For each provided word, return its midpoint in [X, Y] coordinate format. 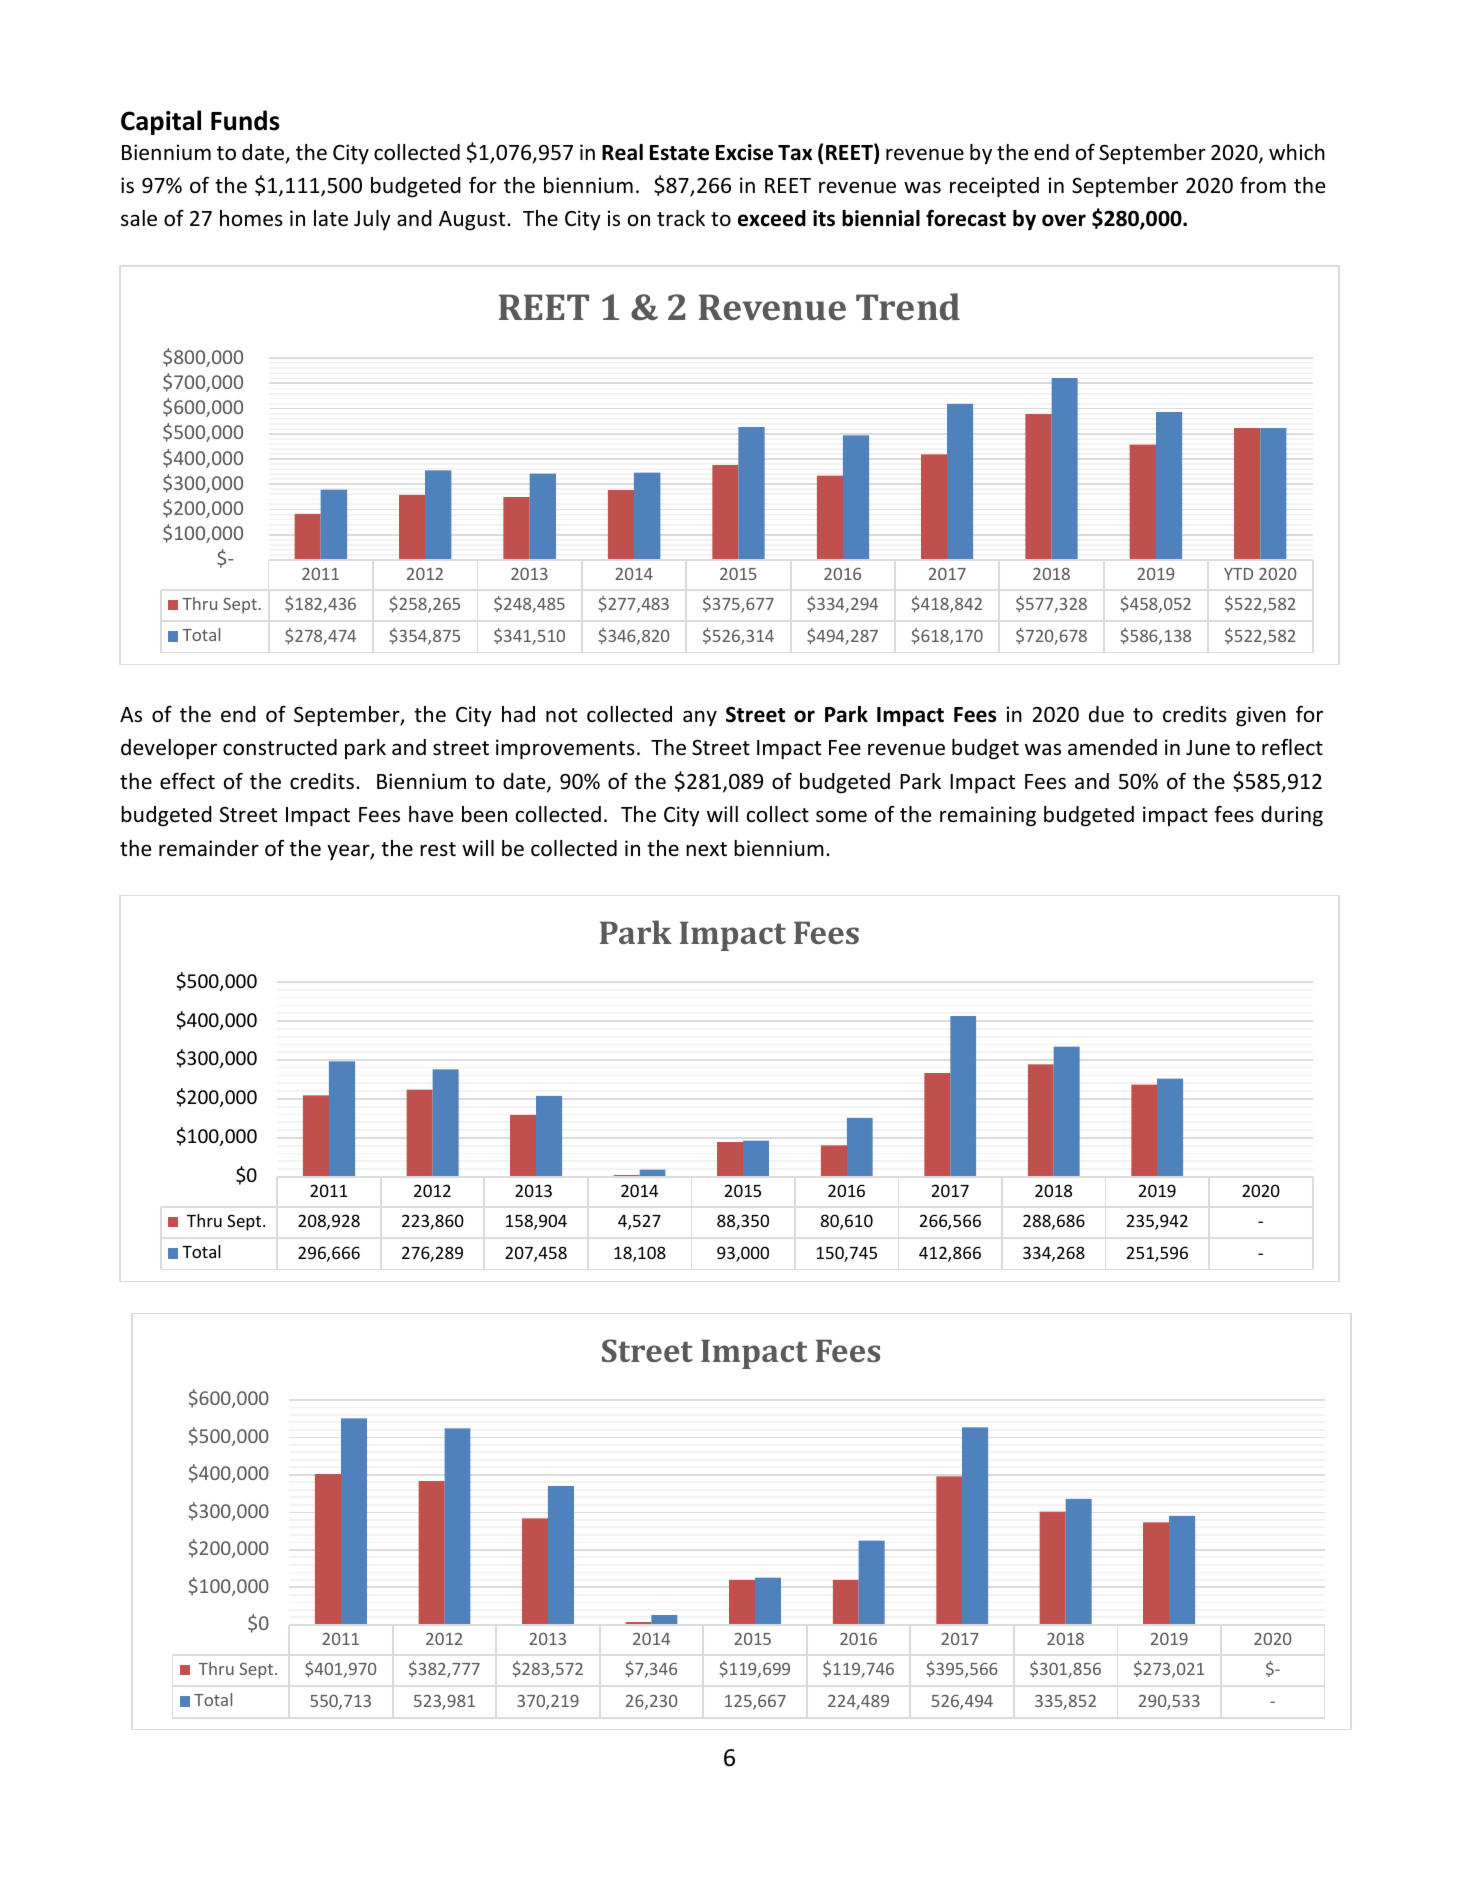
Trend [908, 306]
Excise [744, 152]
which [1297, 152]
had [518, 714]
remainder [209, 848]
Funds [245, 120]
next [706, 849]
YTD [1238, 574]
